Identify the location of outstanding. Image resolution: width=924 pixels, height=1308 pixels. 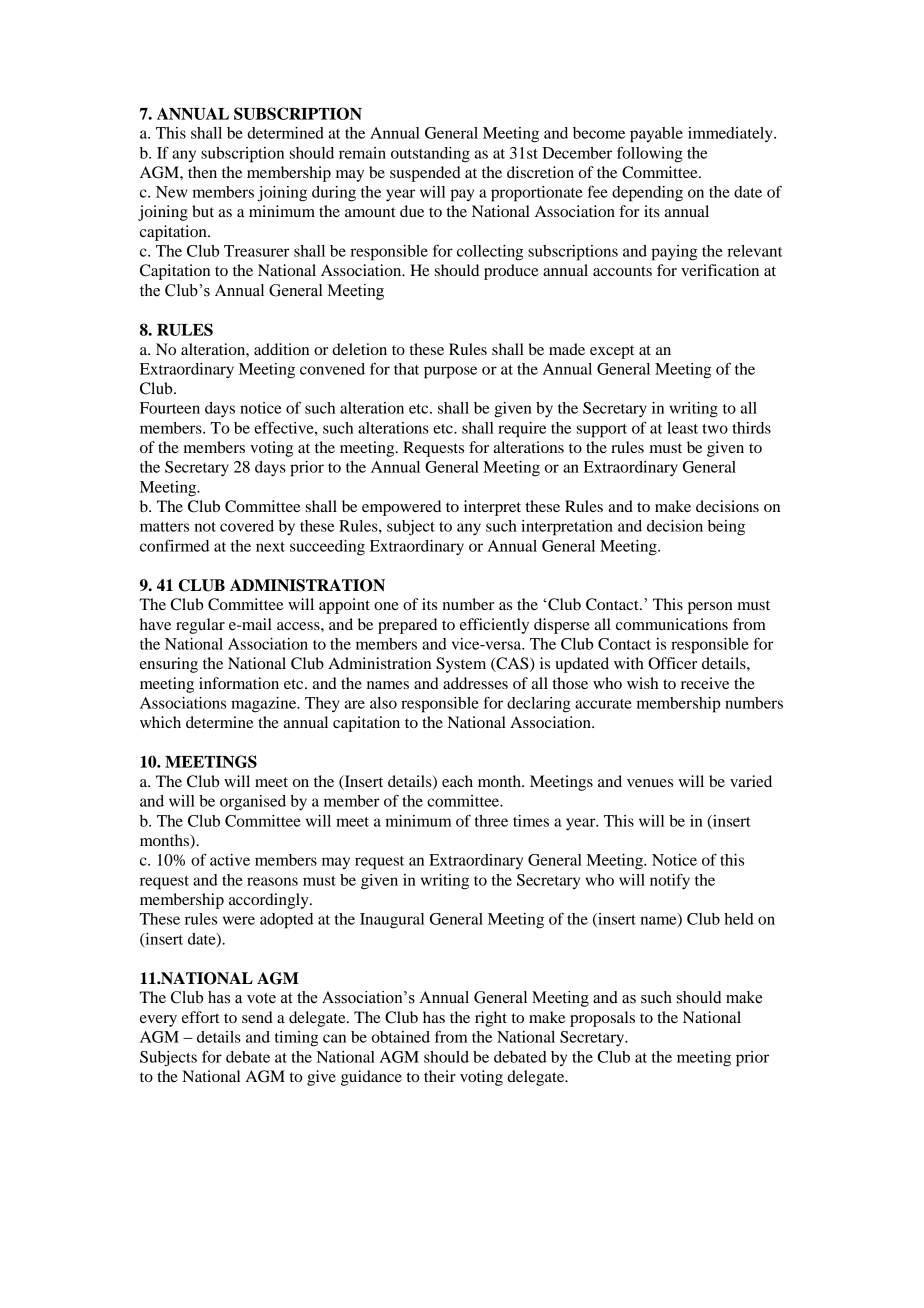
(430, 155).
